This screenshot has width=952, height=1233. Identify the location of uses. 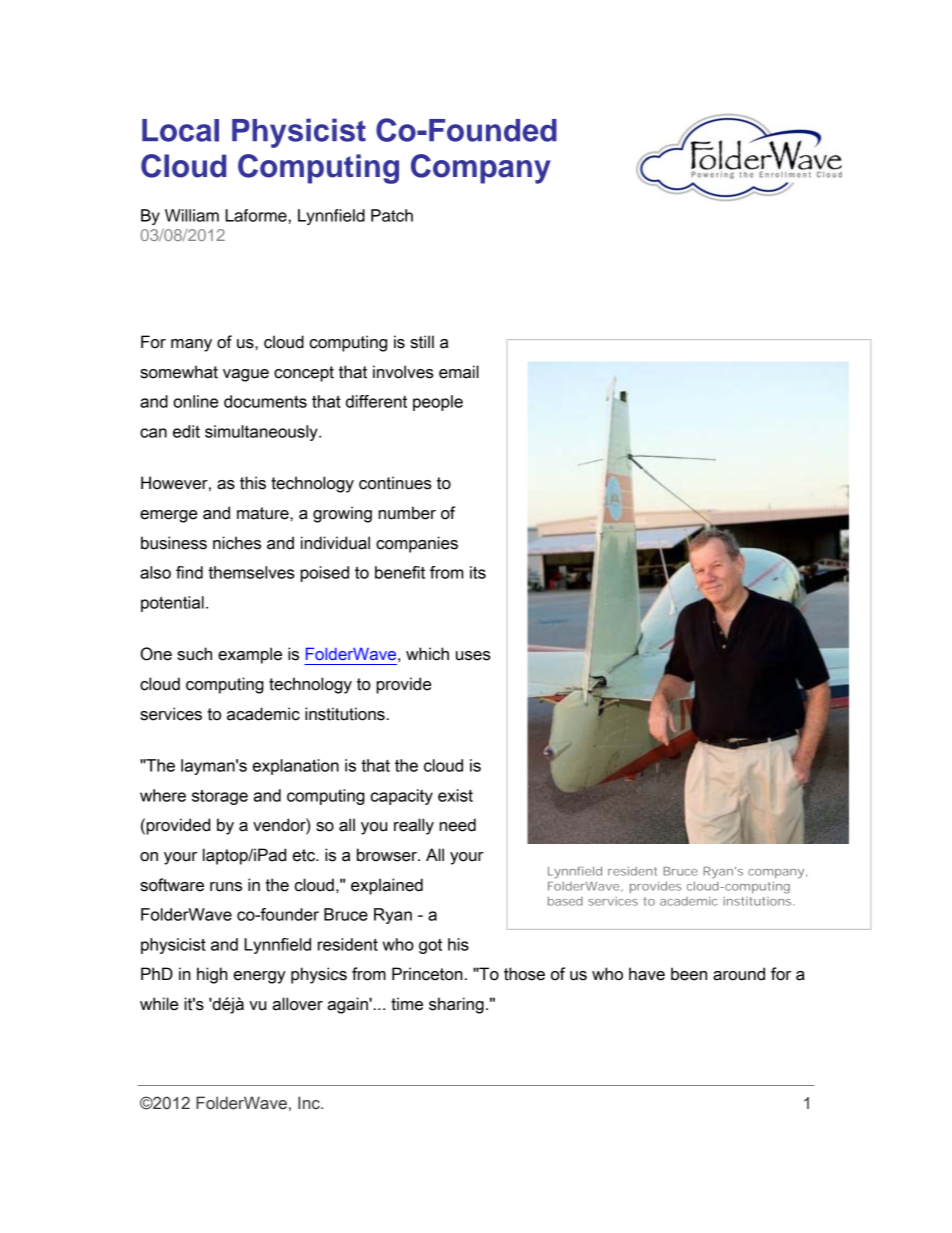
(473, 656).
